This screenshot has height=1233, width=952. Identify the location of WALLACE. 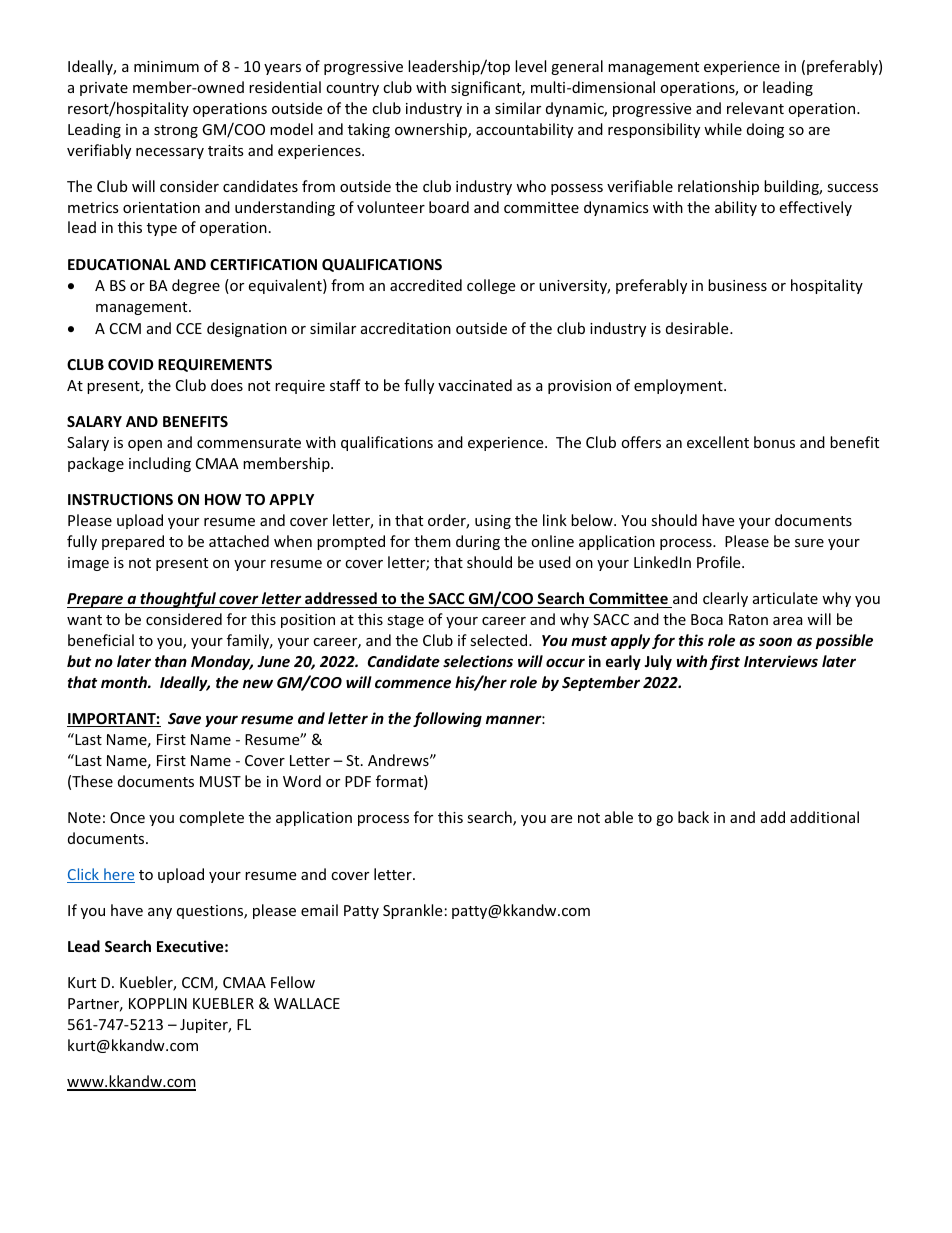
(307, 1003).
